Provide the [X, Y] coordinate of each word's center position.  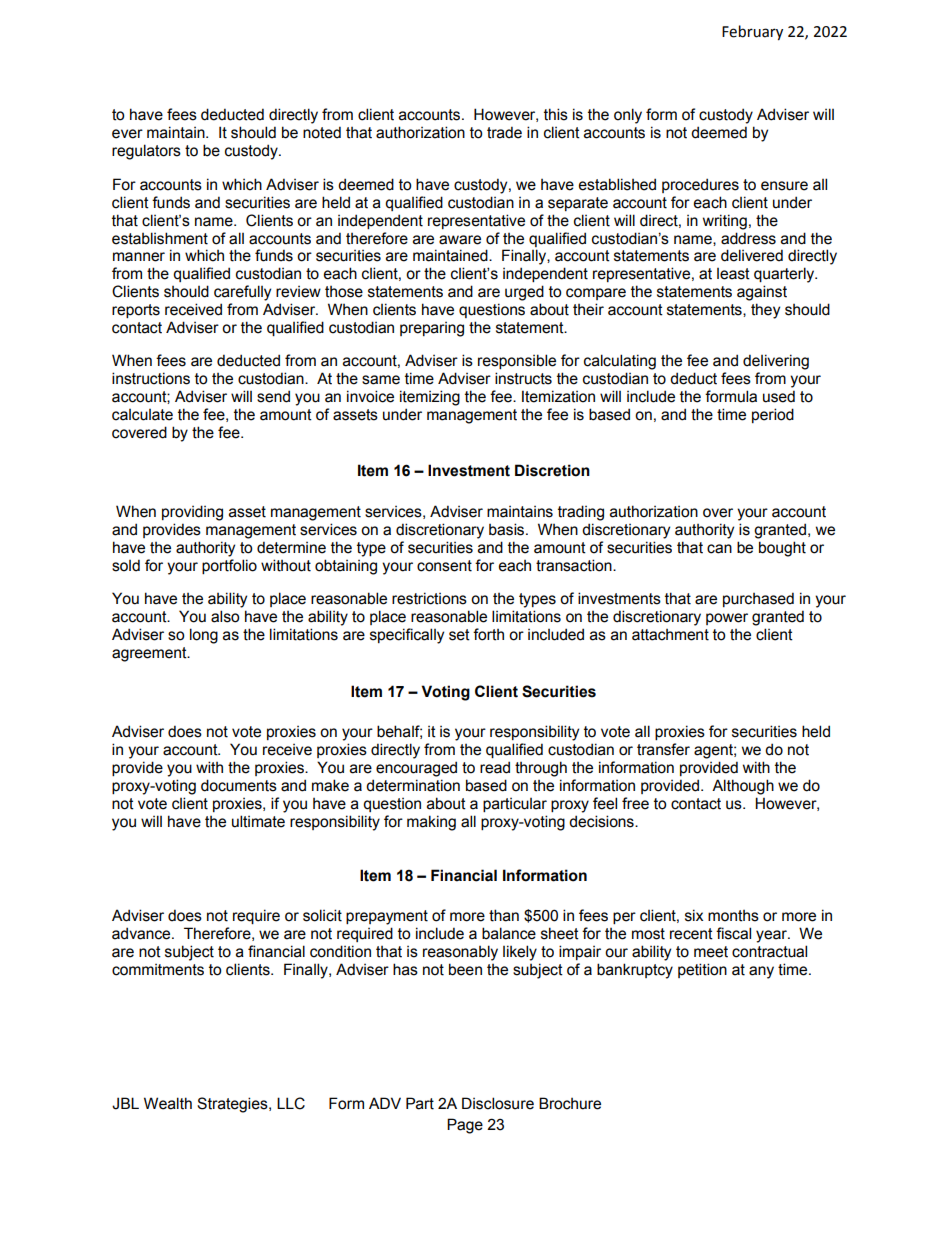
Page [465, 1126]
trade [504, 132]
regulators [146, 152]
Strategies [233, 1105]
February [752, 32]
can [719, 549]
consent [444, 566]
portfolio [229, 566]
